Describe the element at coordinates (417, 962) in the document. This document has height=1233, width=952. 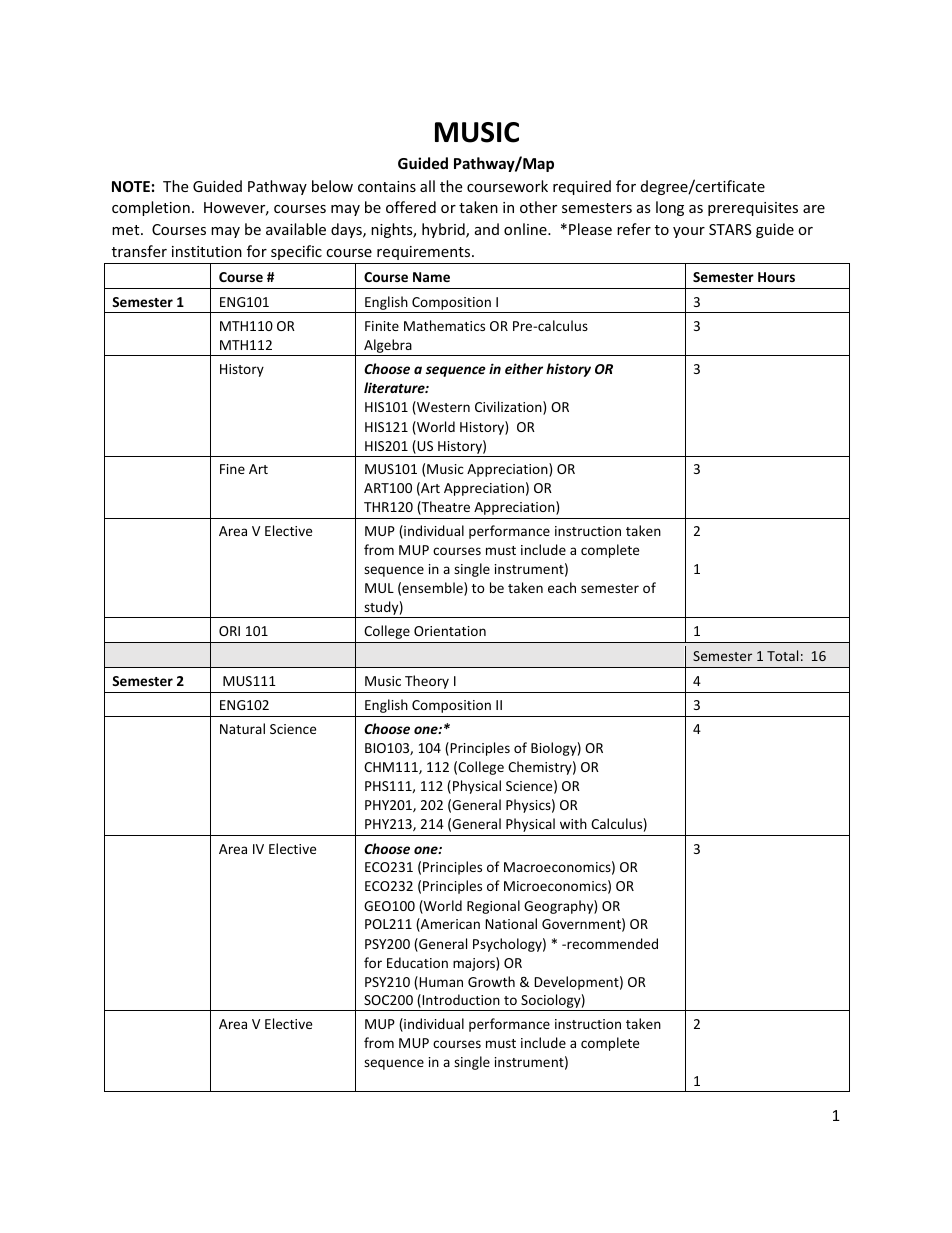
I see `Education` at that location.
